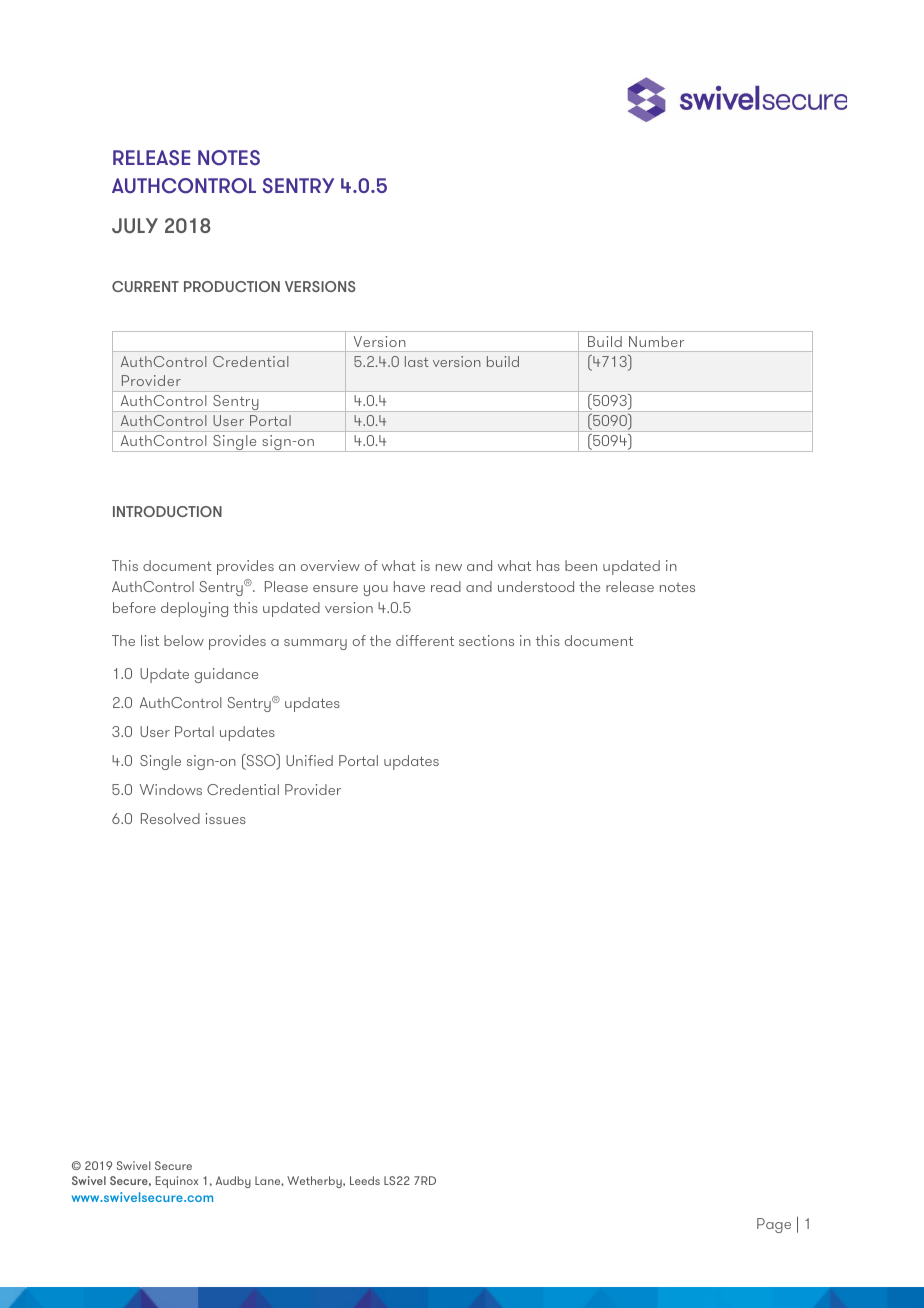 The height and width of the screenshot is (1308, 924). I want to click on new, so click(449, 567).
